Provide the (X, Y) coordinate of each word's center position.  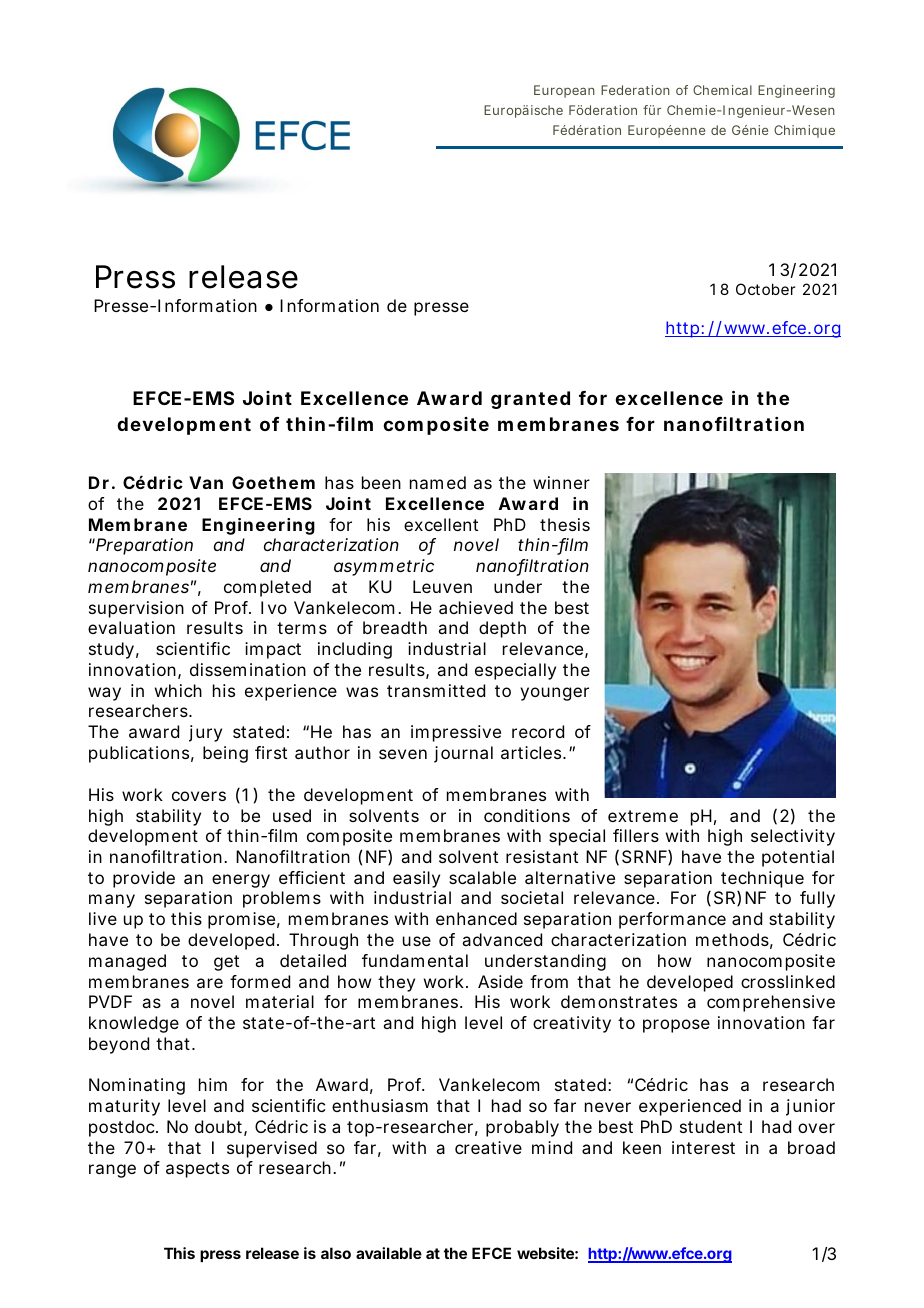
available (389, 1253)
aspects (197, 1170)
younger (554, 694)
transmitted (436, 690)
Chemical (722, 90)
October (765, 289)
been (381, 482)
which (178, 690)
